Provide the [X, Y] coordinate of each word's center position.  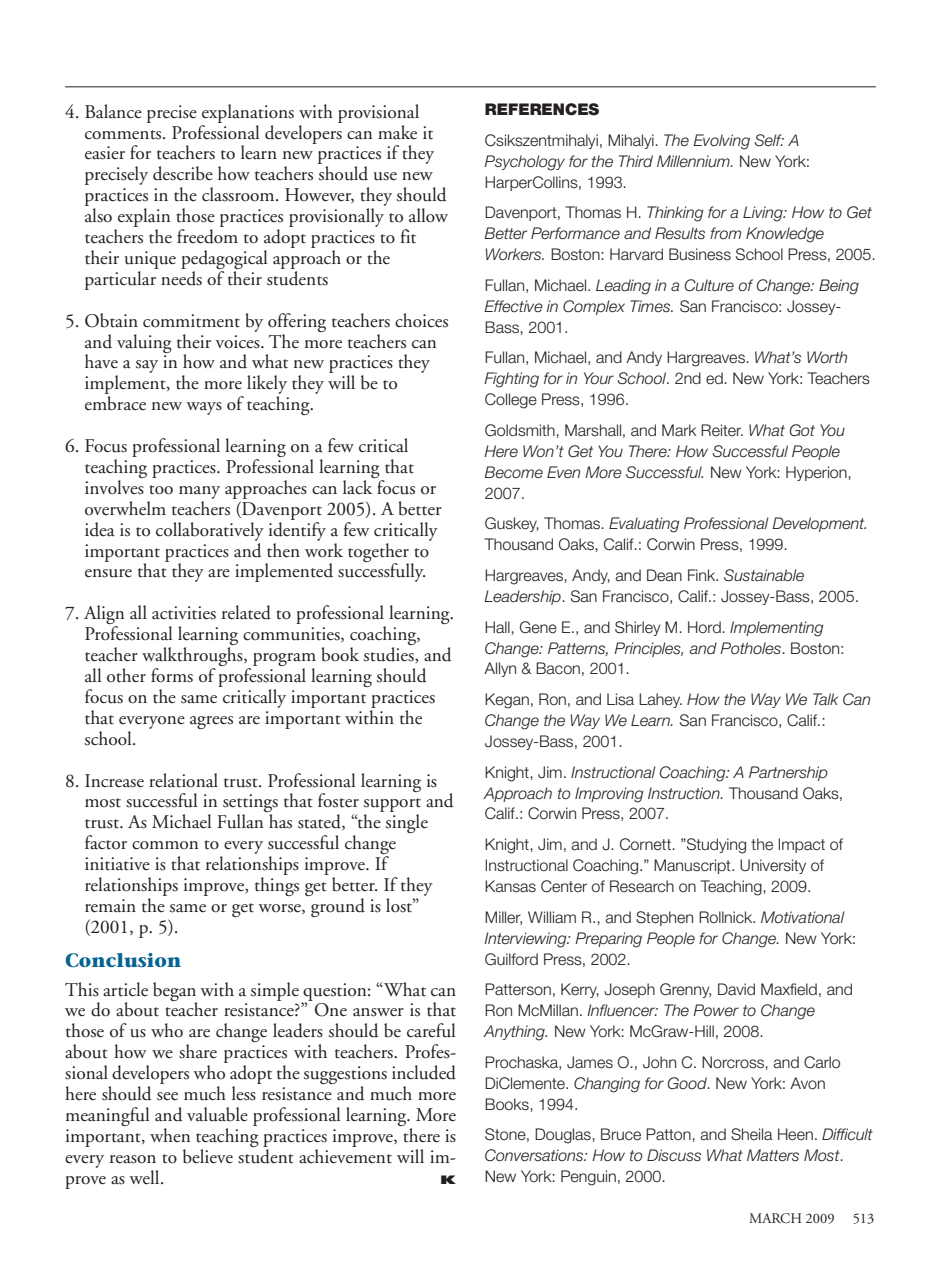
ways [204, 408]
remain [110, 906]
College [511, 401]
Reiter [722, 430]
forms [172, 675]
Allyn [500, 669]
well [145, 1177]
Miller [503, 918]
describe [183, 173]
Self [769, 140]
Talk [825, 699]
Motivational [803, 917]
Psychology [524, 163]
